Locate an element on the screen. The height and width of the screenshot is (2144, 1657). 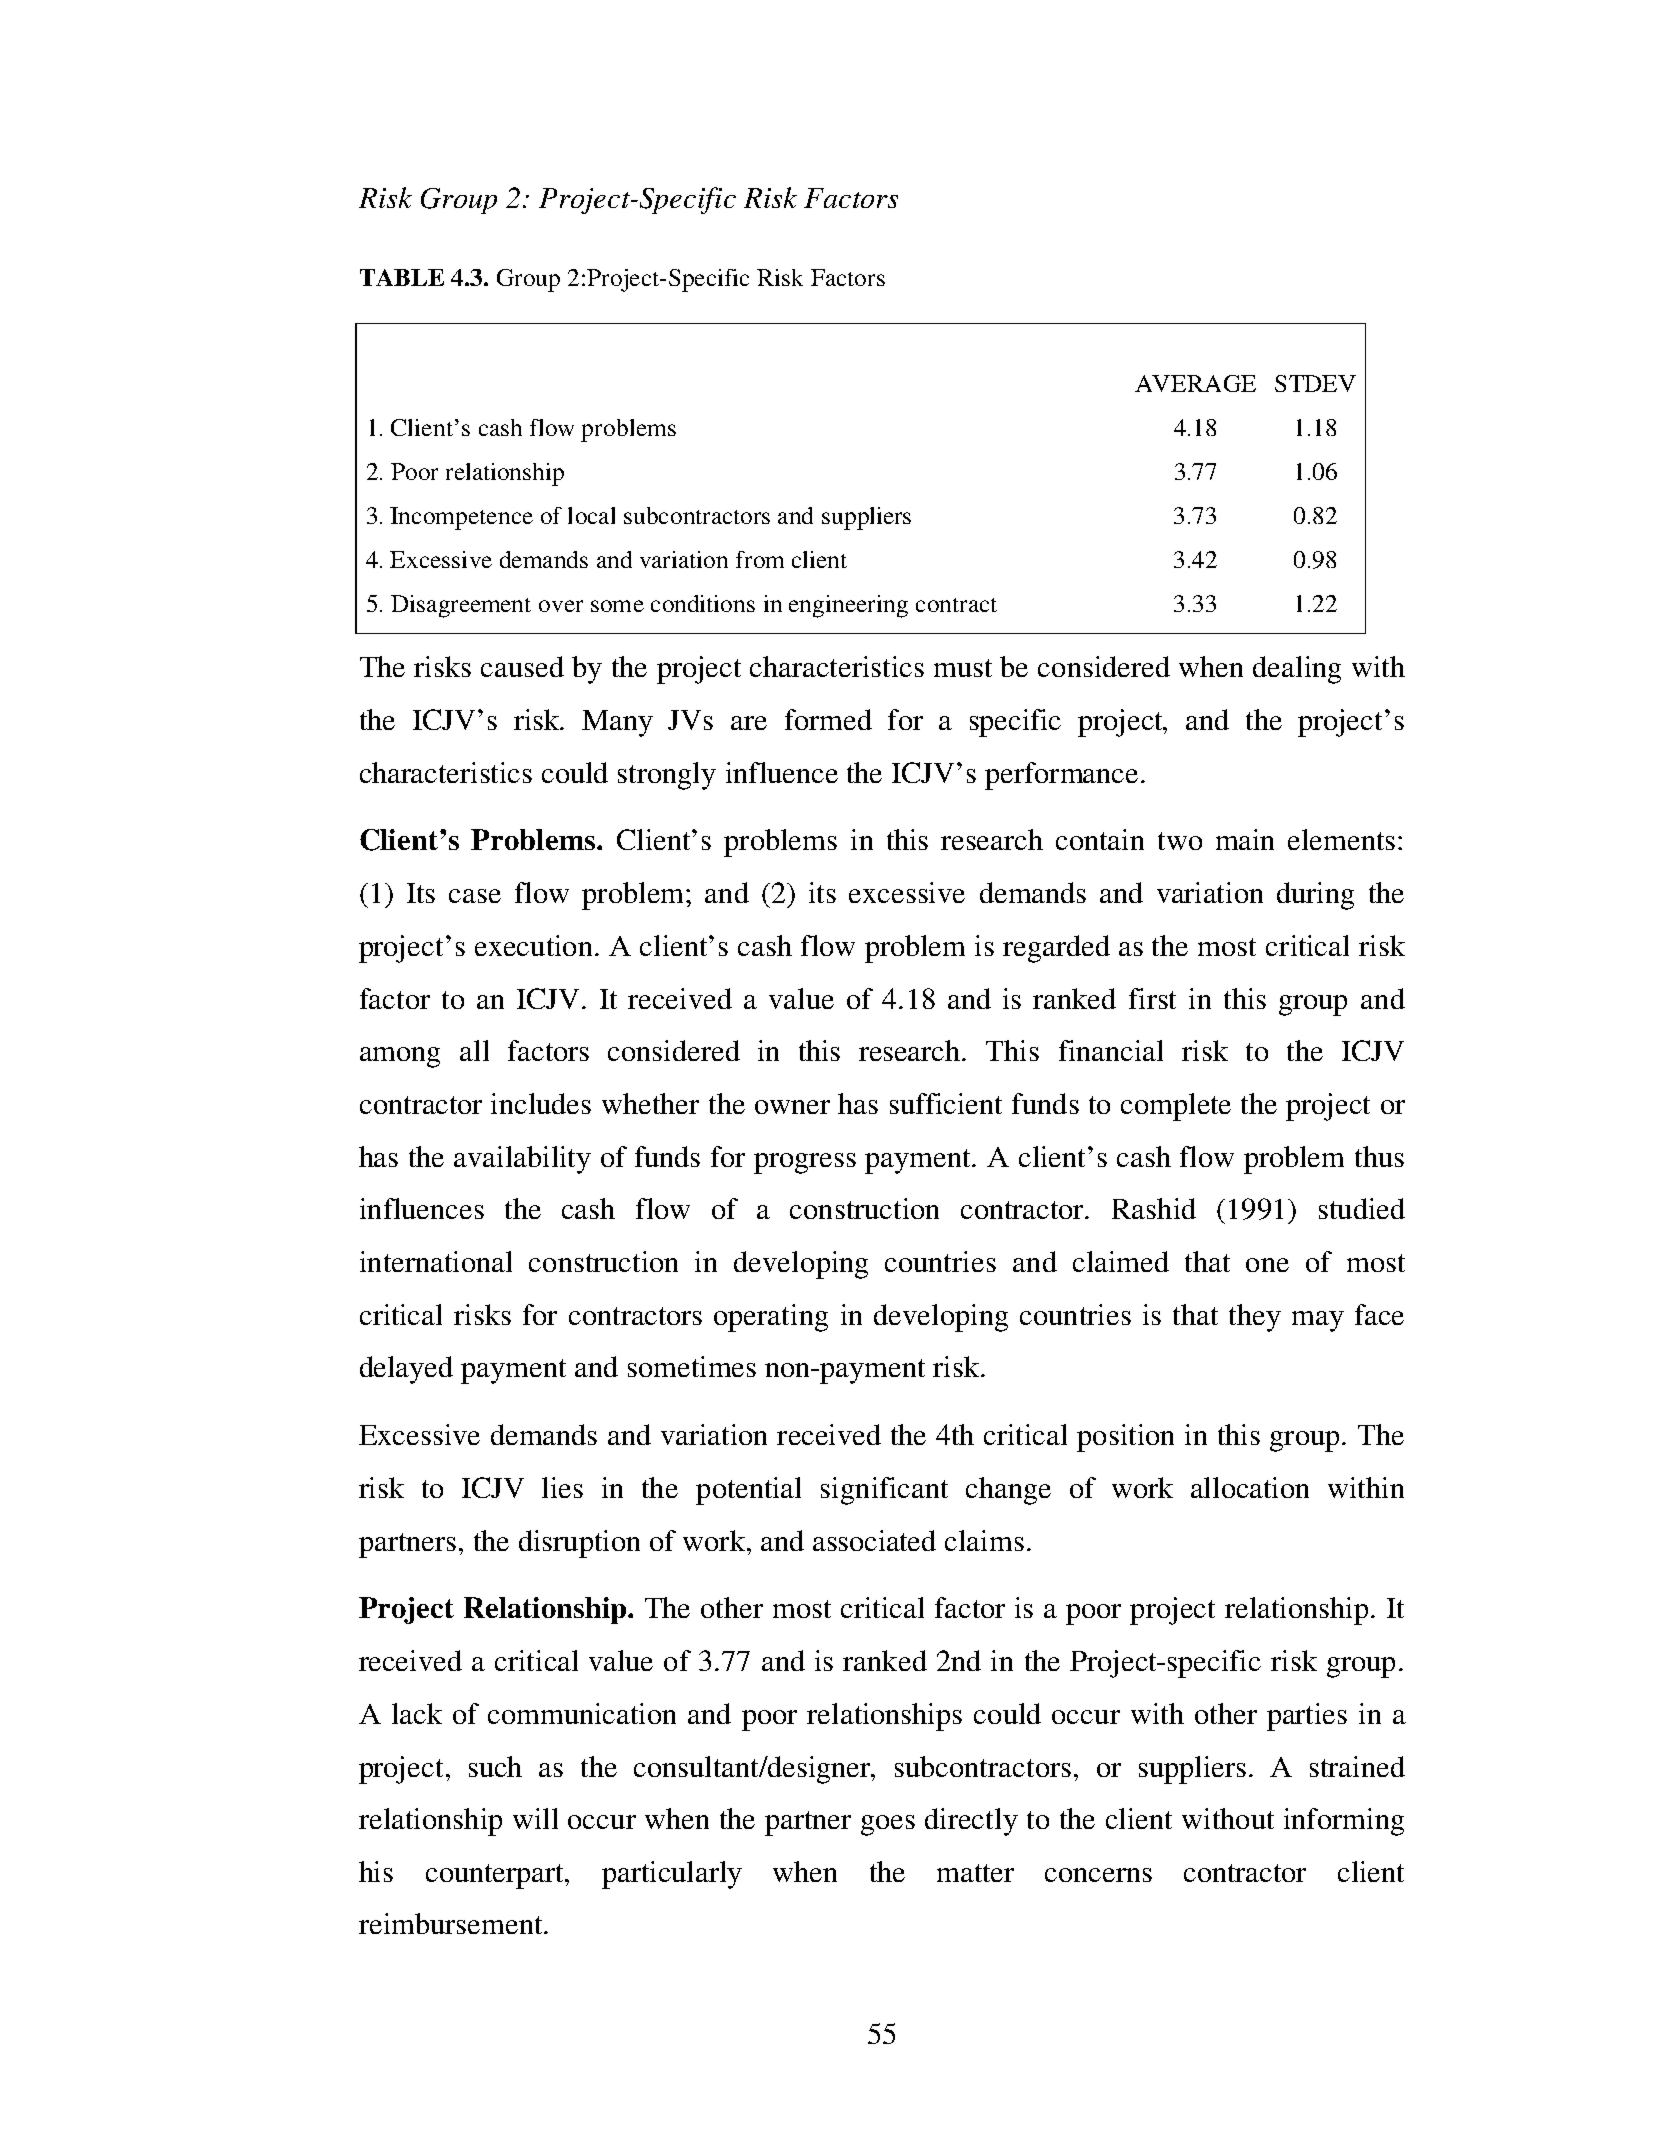
from is located at coordinates (760, 559).
